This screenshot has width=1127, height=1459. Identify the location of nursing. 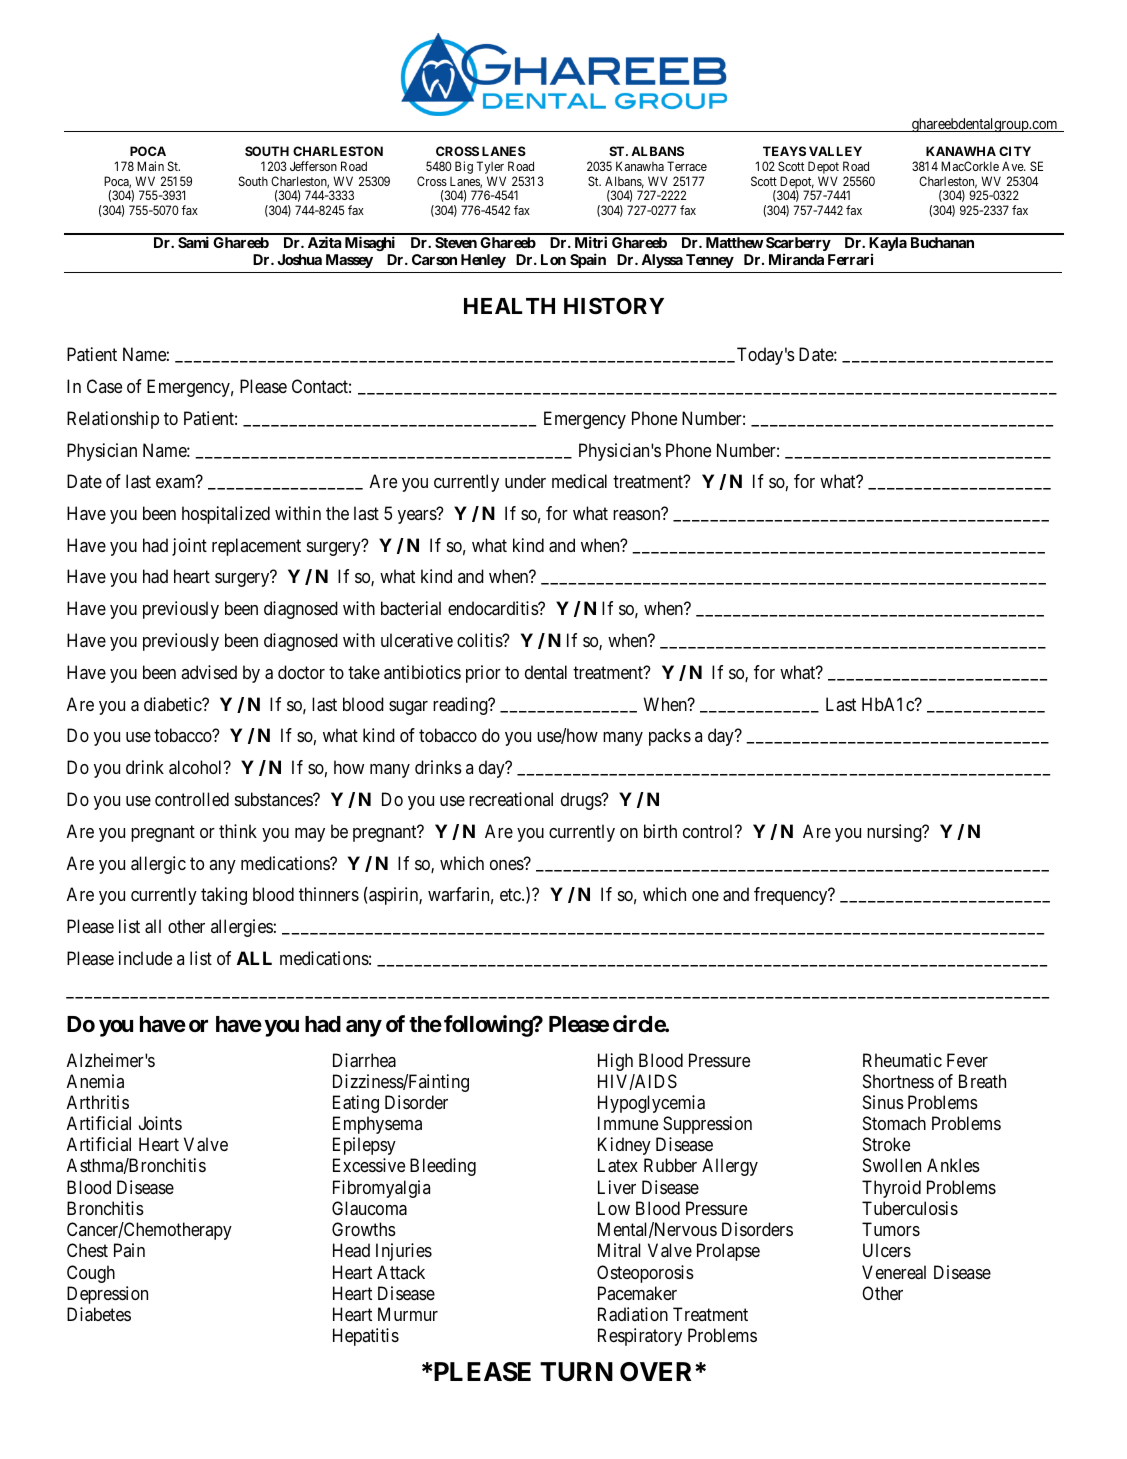
(895, 833).
